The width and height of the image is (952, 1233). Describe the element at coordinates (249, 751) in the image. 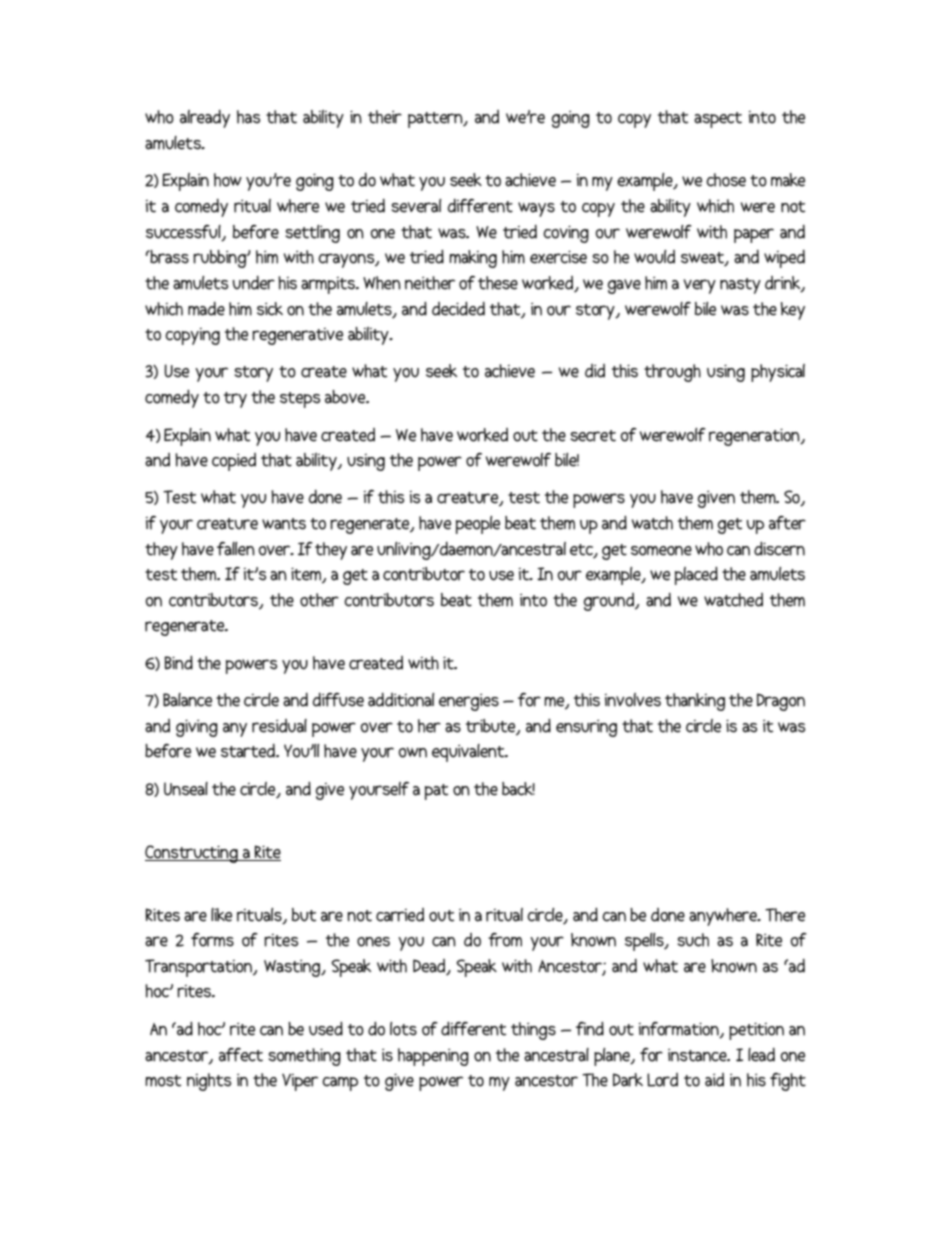

I see `started` at that location.
